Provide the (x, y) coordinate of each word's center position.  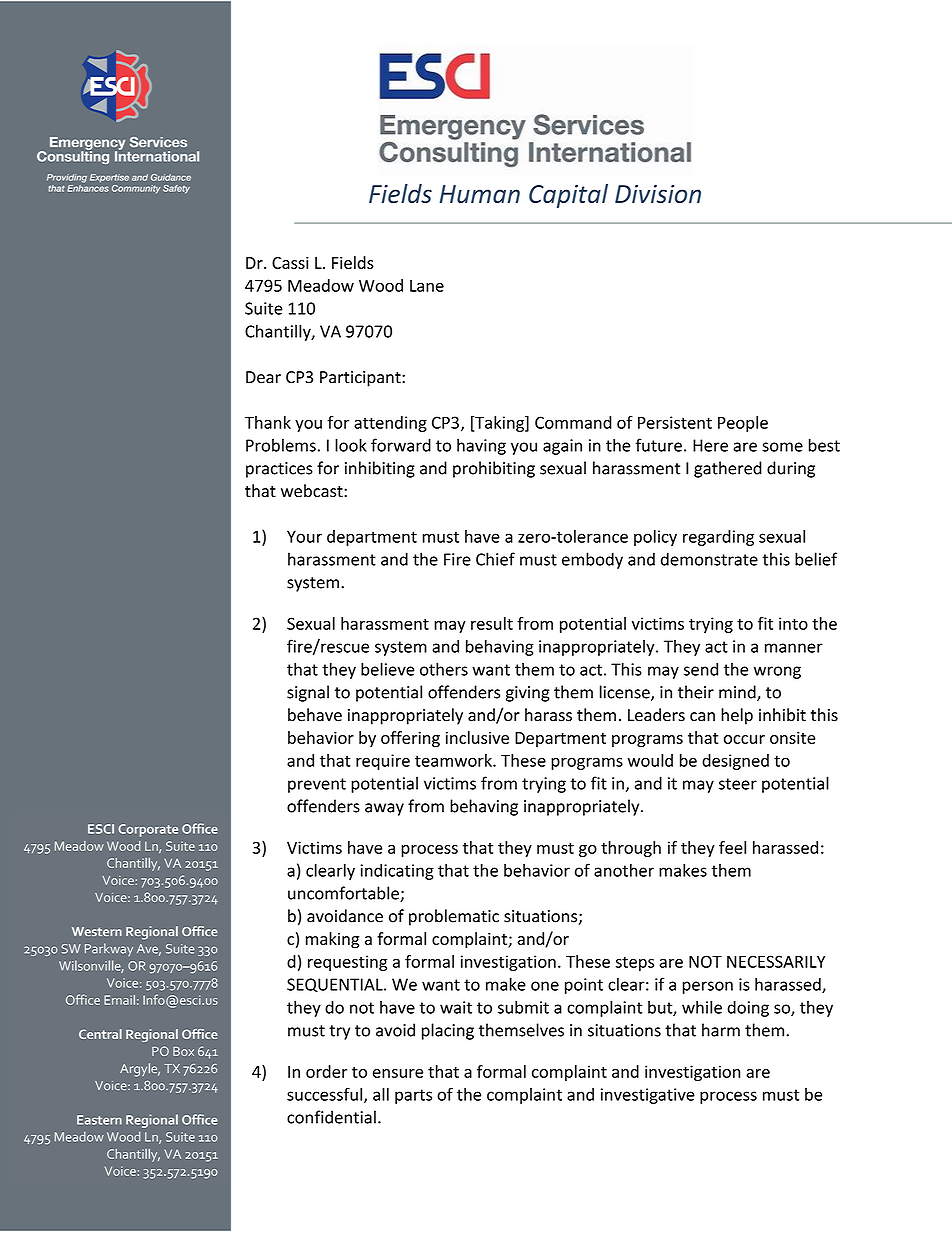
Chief (495, 559)
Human (480, 194)
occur (744, 739)
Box (183, 1051)
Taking (500, 424)
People (743, 424)
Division (658, 193)
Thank (268, 422)
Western (97, 931)
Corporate (148, 830)
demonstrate (709, 559)
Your (304, 536)
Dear (263, 377)
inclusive (477, 737)
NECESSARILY (776, 961)
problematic (454, 917)
